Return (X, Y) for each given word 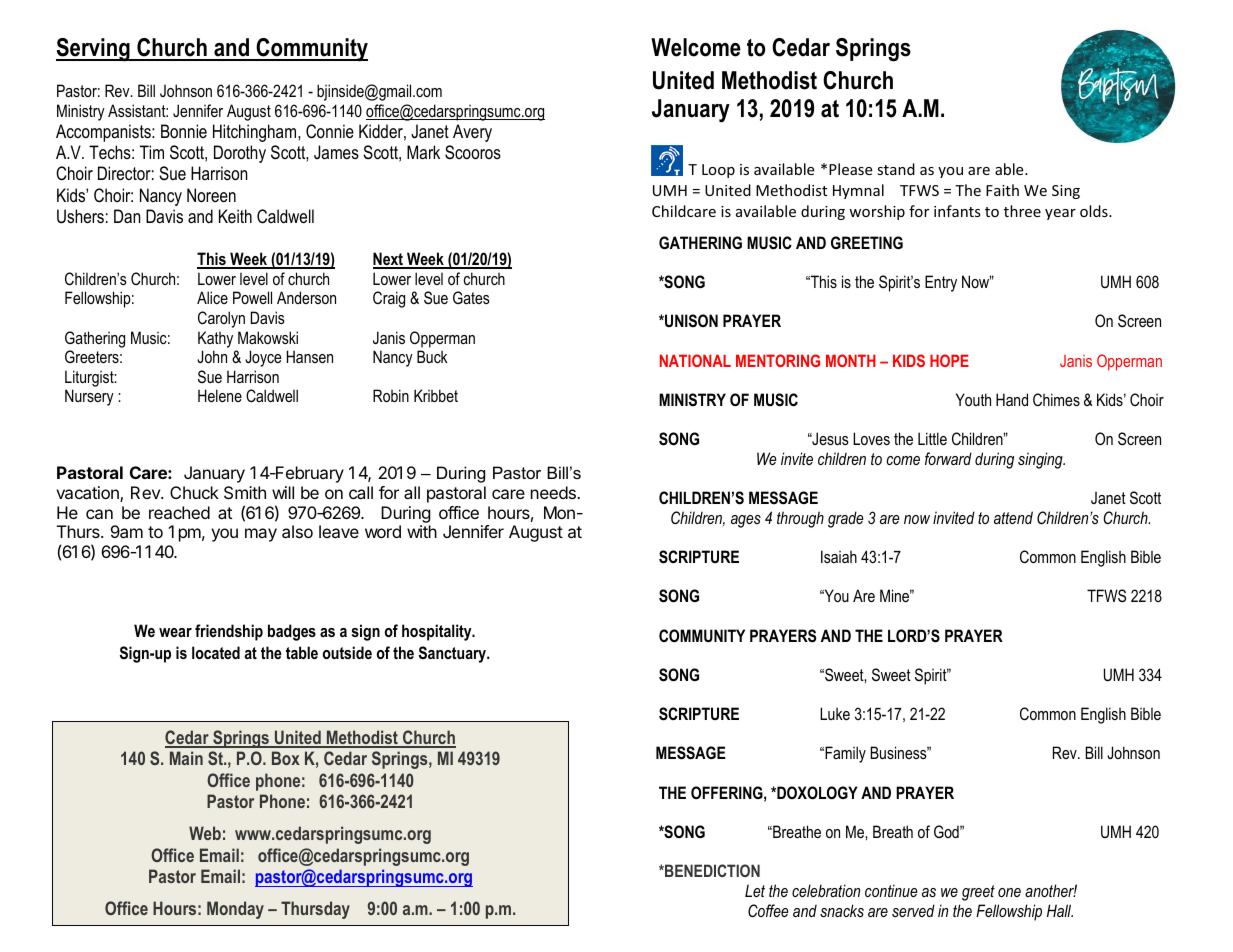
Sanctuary (454, 654)
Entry (941, 283)
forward (948, 458)
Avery (472, 133)
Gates (471, 297)
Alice (212, 297)
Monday (235, 910)
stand (896, 169)
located (216, 652)
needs (554, 492)
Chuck (194, 492)
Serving (94, 50)
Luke (835, 713)
